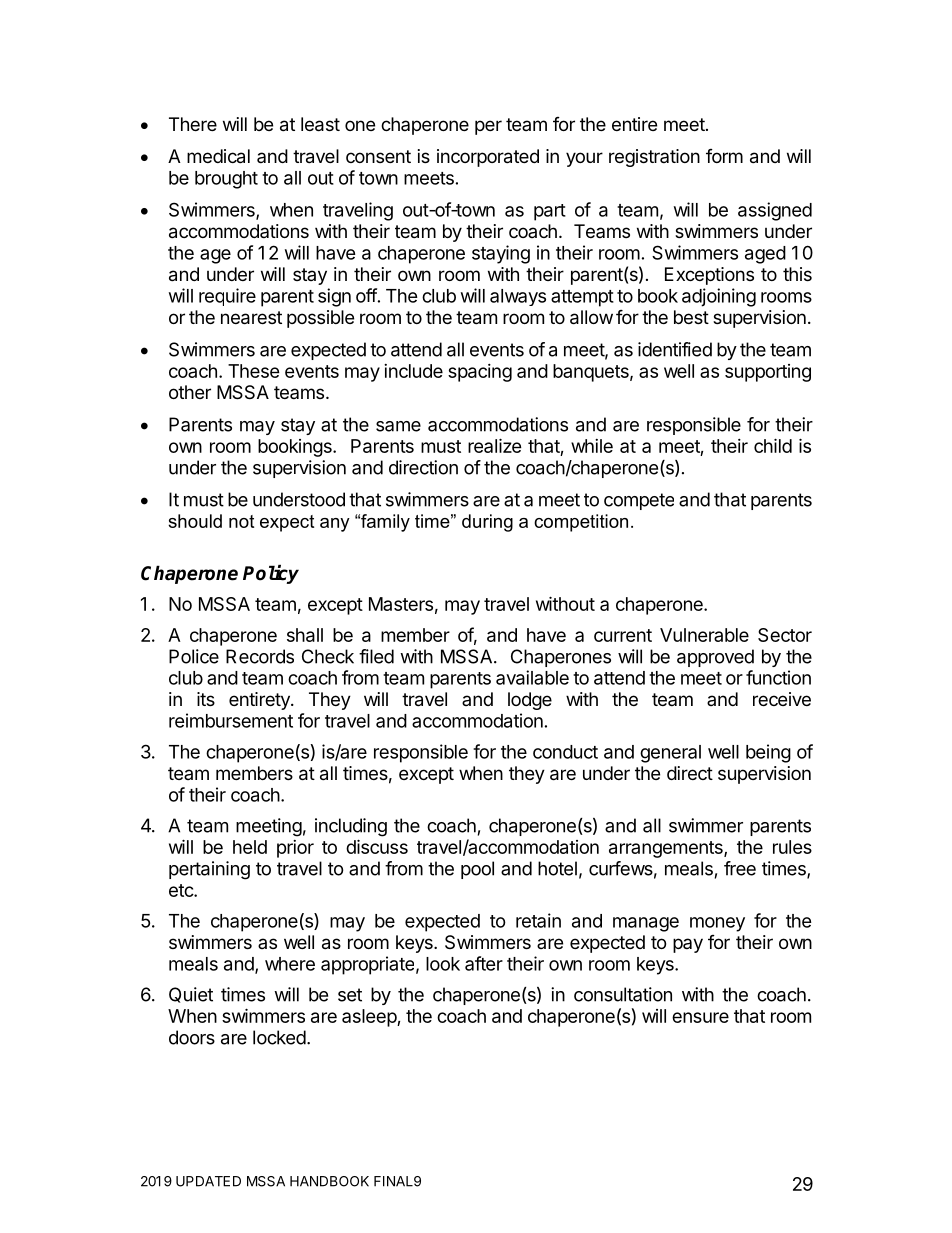  What do you see at coordinates (488, 158) in the document?
I see `incorporated` at bounding box center [488, 158].
